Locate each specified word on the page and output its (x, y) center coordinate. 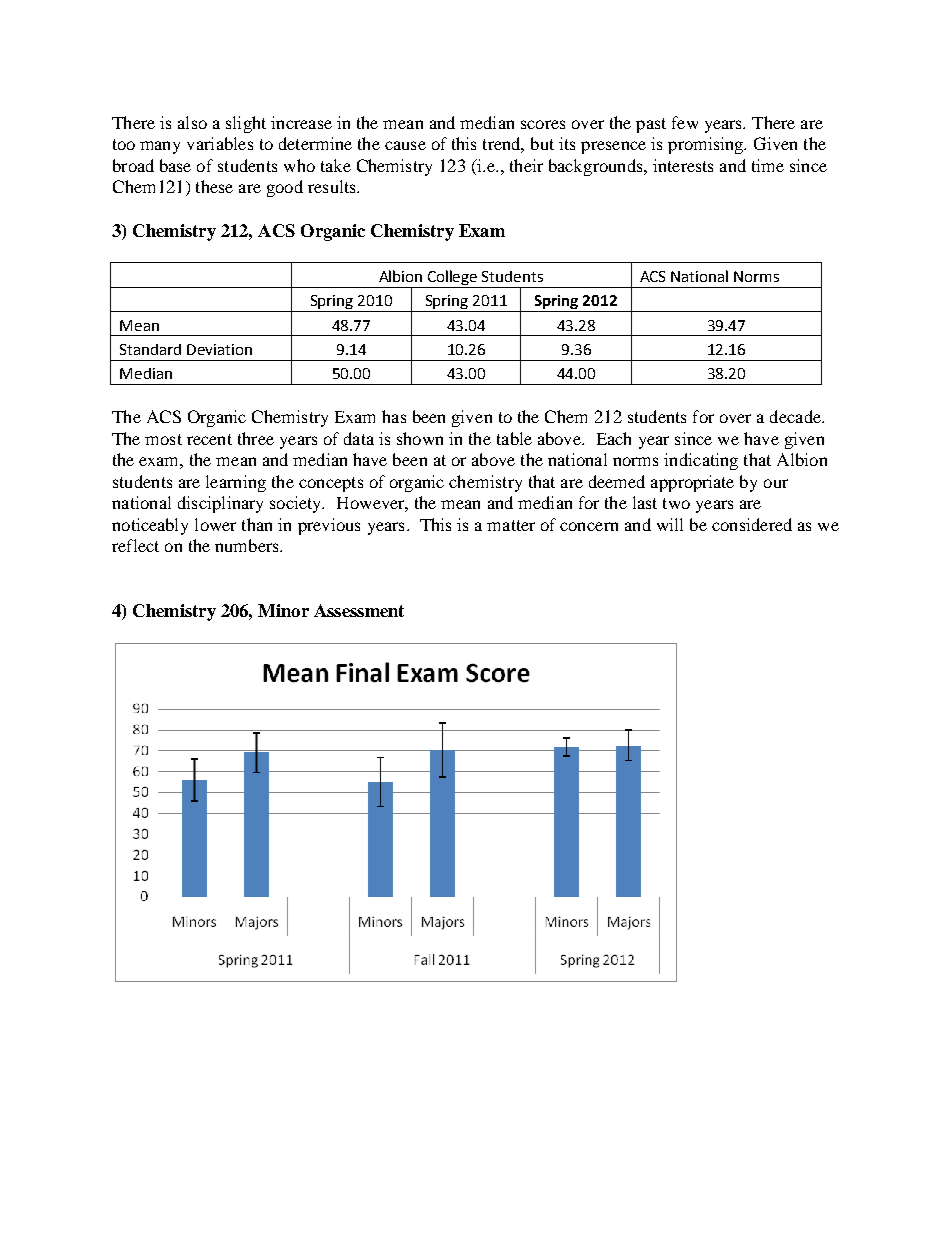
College (452, 277)
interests (683, 165)
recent (209, 439)
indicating (701, 461)
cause (405, 145)
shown (420, 438)
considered (752, 524)
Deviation (219, 349)
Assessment (359, 610)
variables (220, 143)
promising (707, 145)
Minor (283, 610)
